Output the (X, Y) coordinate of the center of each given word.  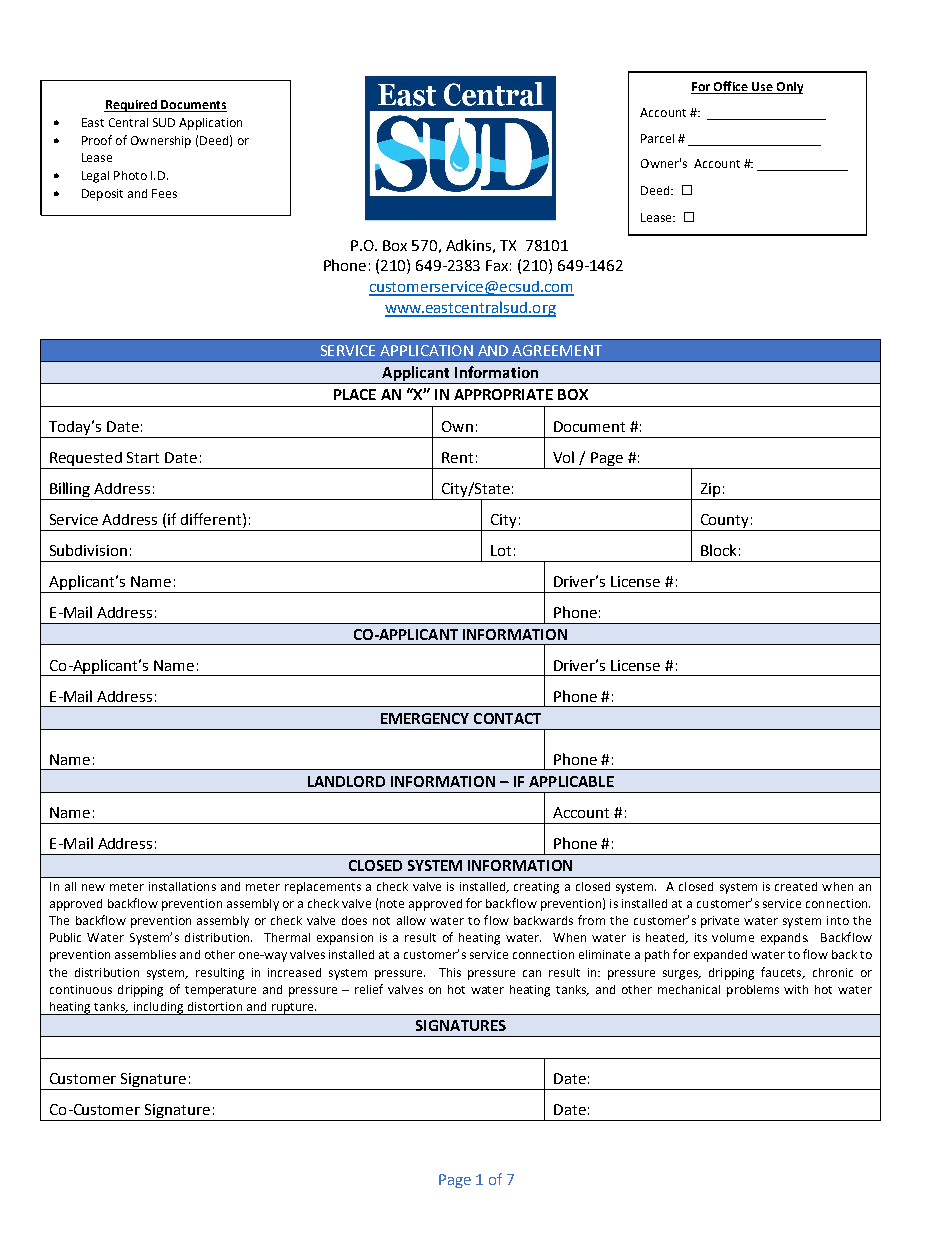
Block (718, 550)
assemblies (145, 954)
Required (131, 106)
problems (753, 991)
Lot (501, 550)
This (450, 972)
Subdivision (88, 550)
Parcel (657, 138)
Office (731, 87)
